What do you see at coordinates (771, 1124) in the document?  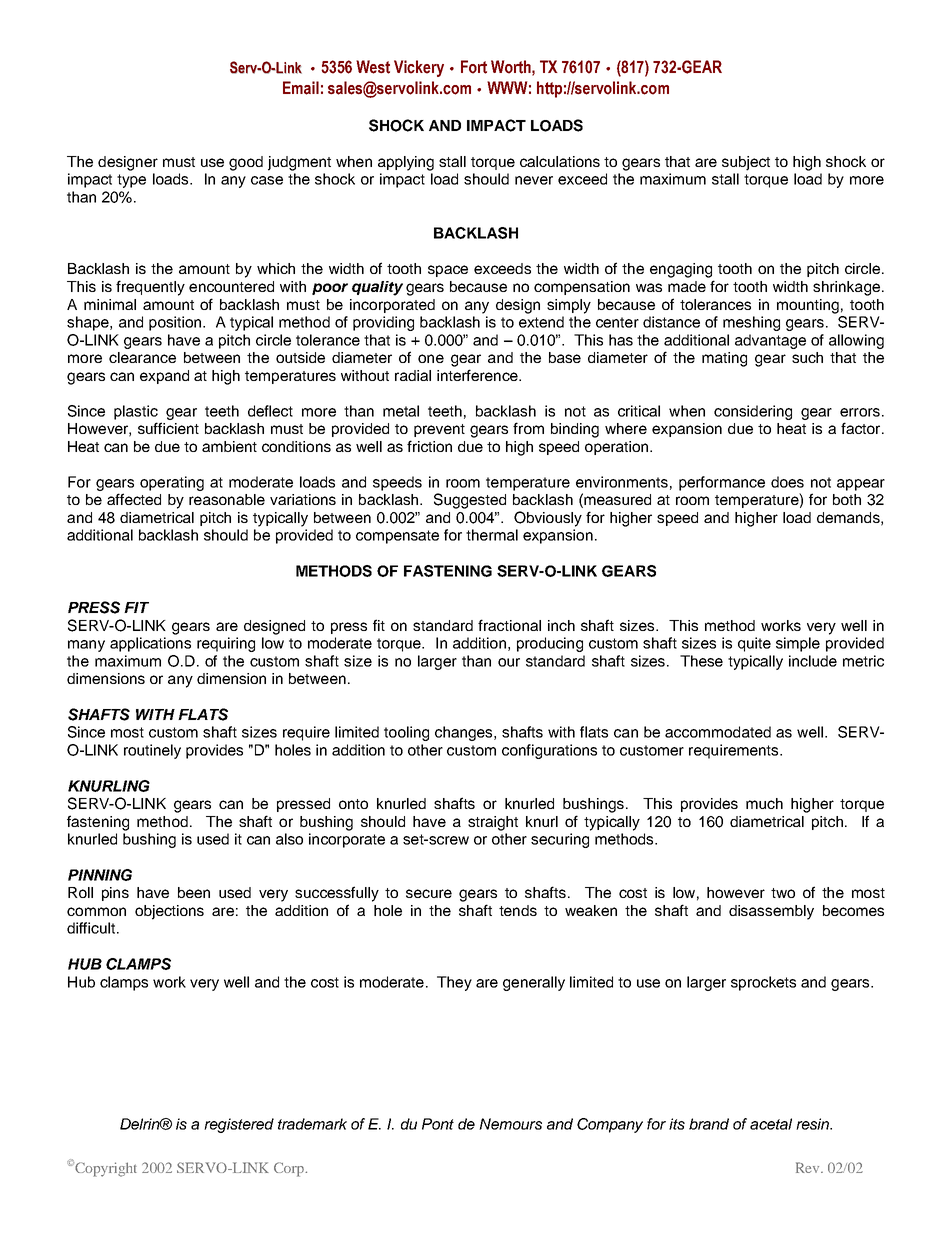 I see `acetal` at bounding box center [771, 1124].
